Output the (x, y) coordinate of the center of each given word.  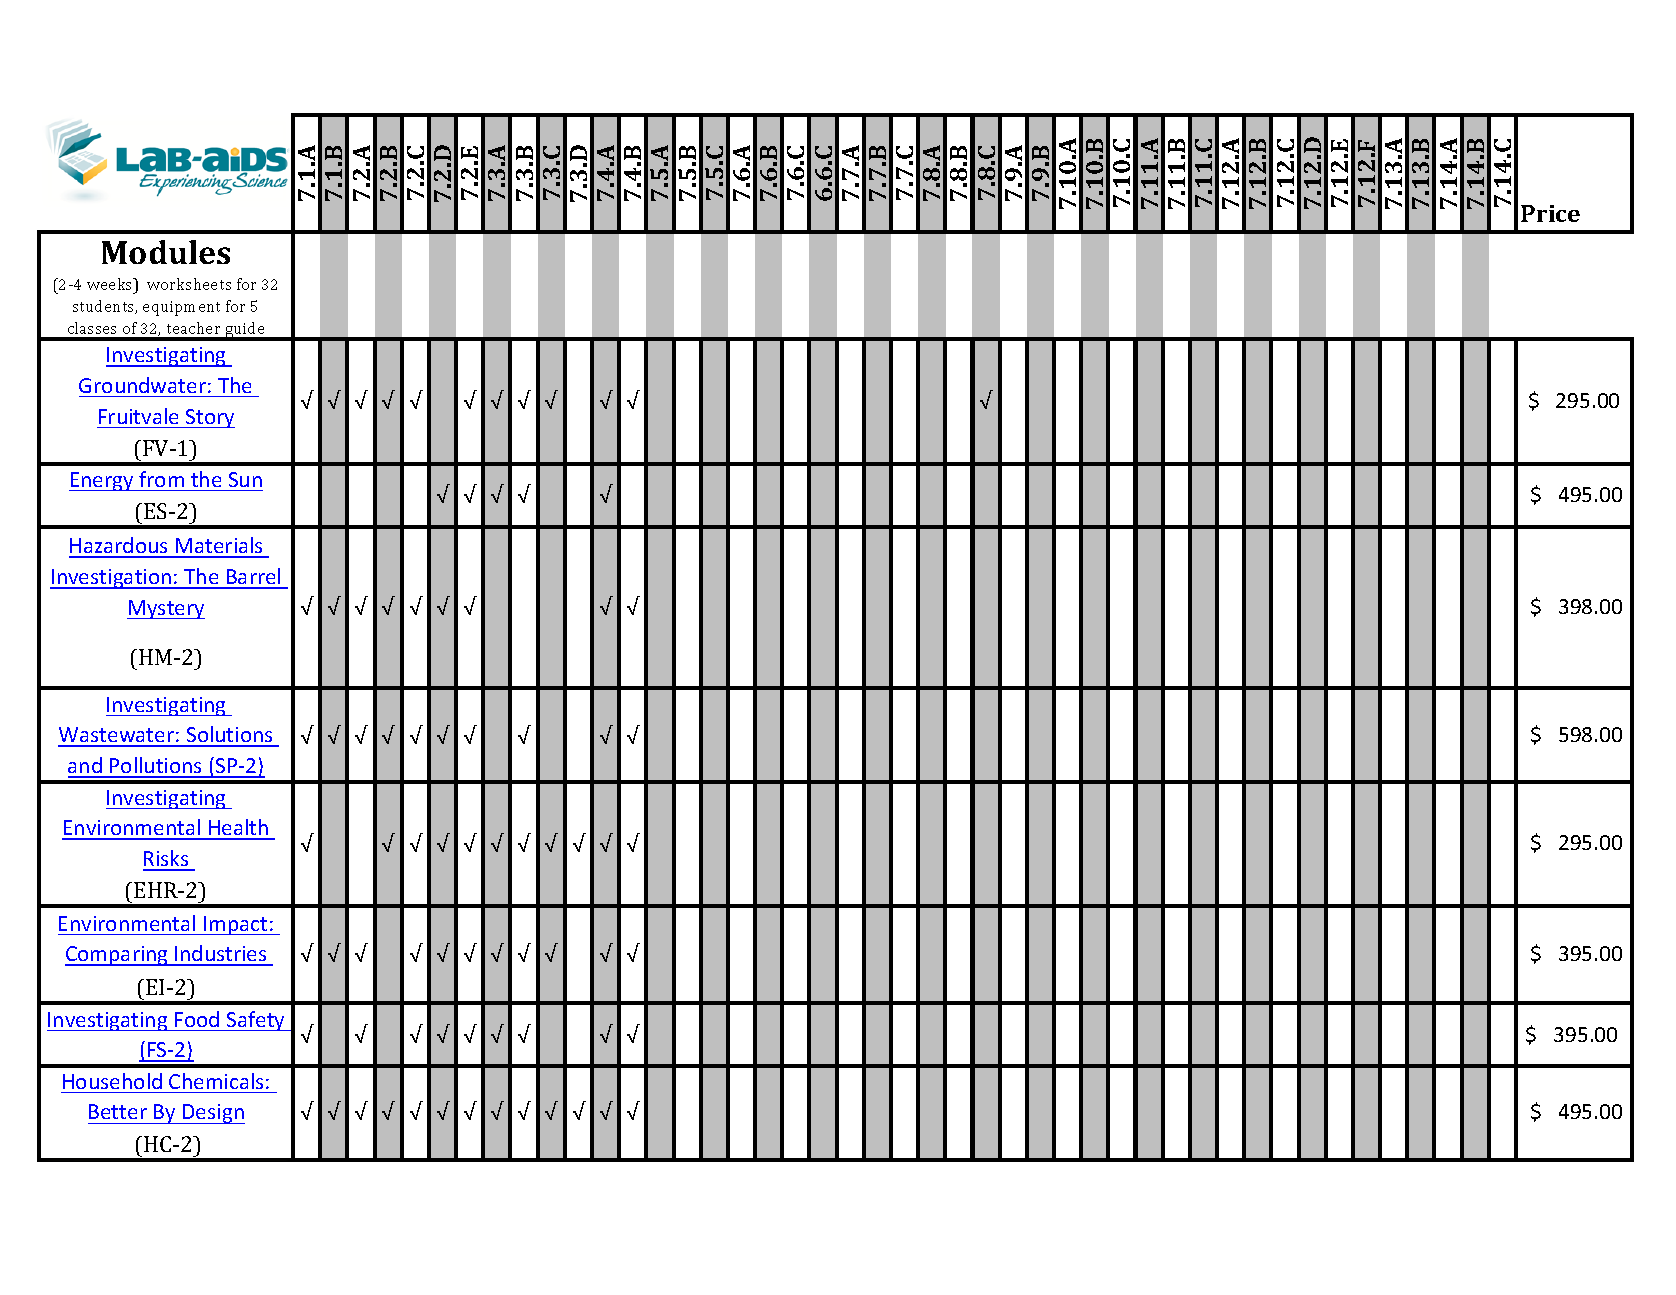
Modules (166, 252)
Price (1550, 213)
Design (213, 1114)
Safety (256, 1021)
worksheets (189, 284)
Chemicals (216, 1081)
